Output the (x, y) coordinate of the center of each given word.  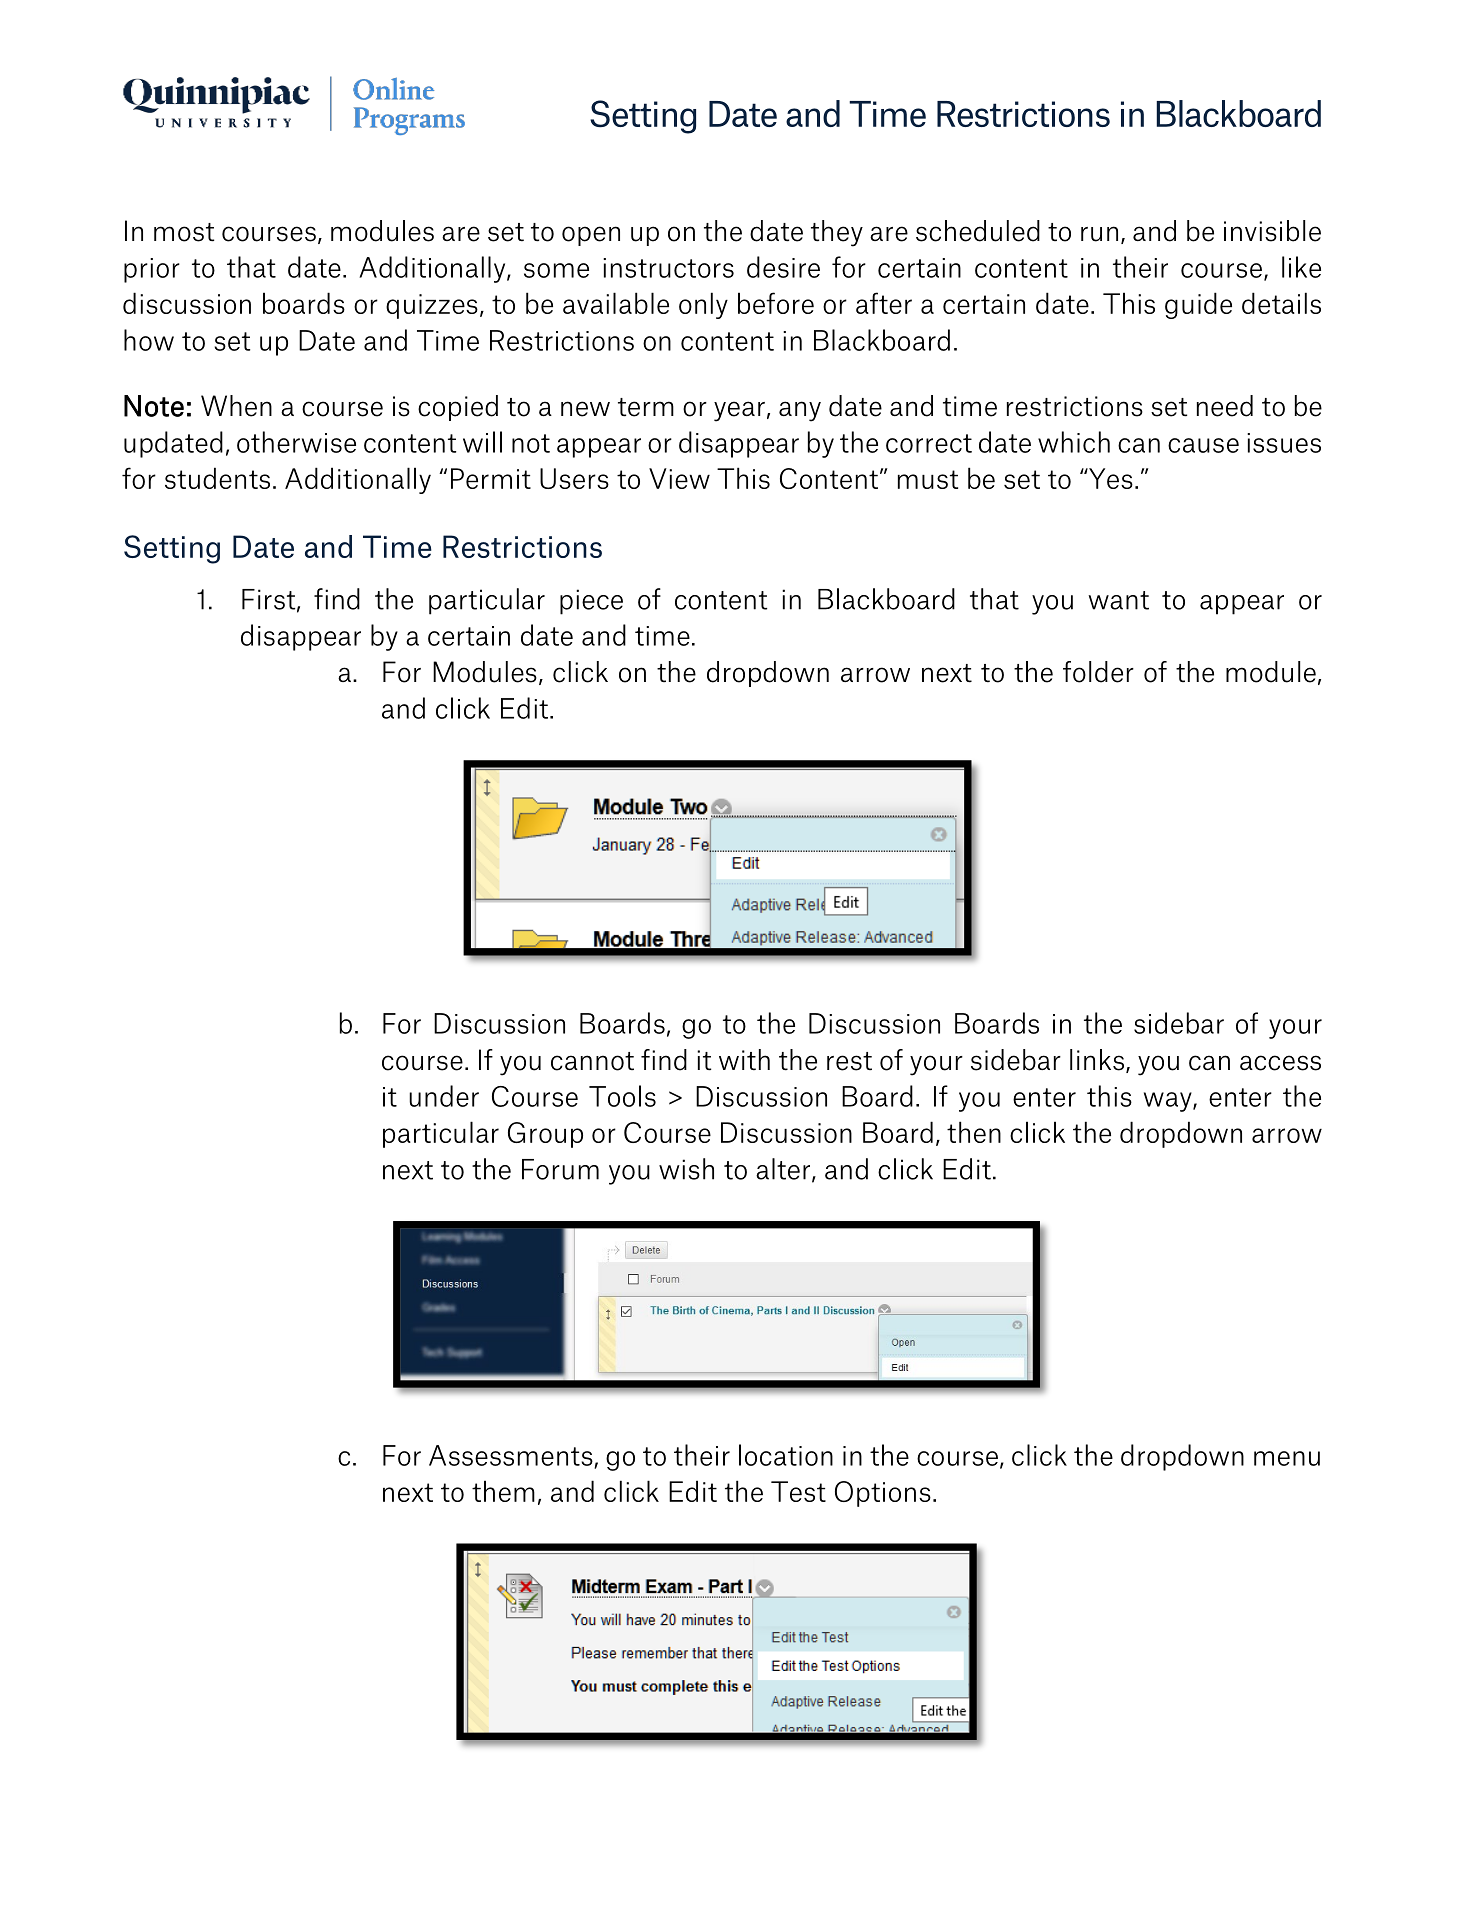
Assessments (512, 1456)
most (184, 232)
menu (1287, 1458)
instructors (668, 268)
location (786, 1455)
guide (1198, 305)
